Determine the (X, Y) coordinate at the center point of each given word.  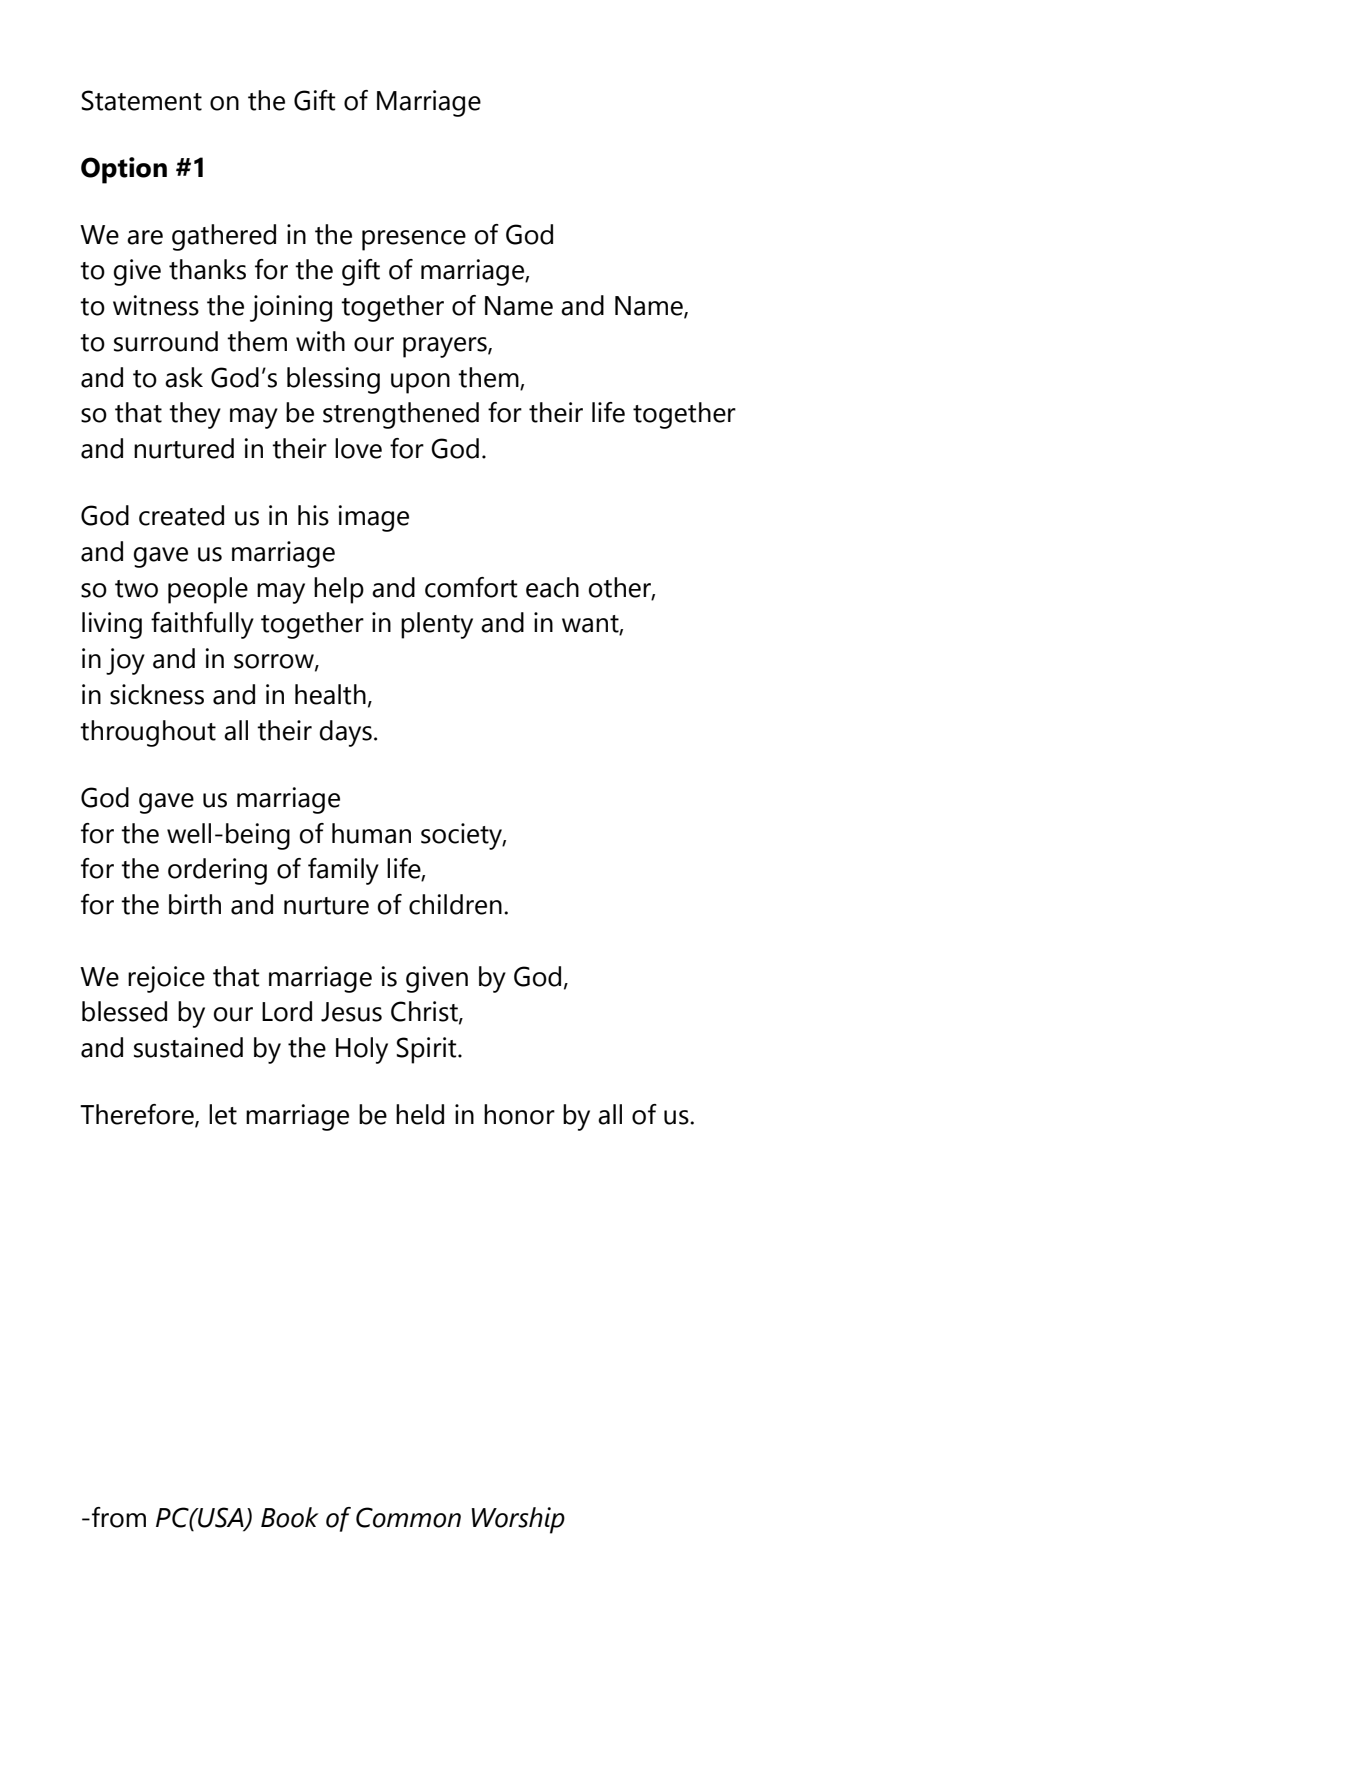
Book (290, 1517)
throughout (148, 733)
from (119, 1517)
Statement (141, 100)
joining (291, 308)
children (455, 904)
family (343, 871)
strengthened (401, 415)
